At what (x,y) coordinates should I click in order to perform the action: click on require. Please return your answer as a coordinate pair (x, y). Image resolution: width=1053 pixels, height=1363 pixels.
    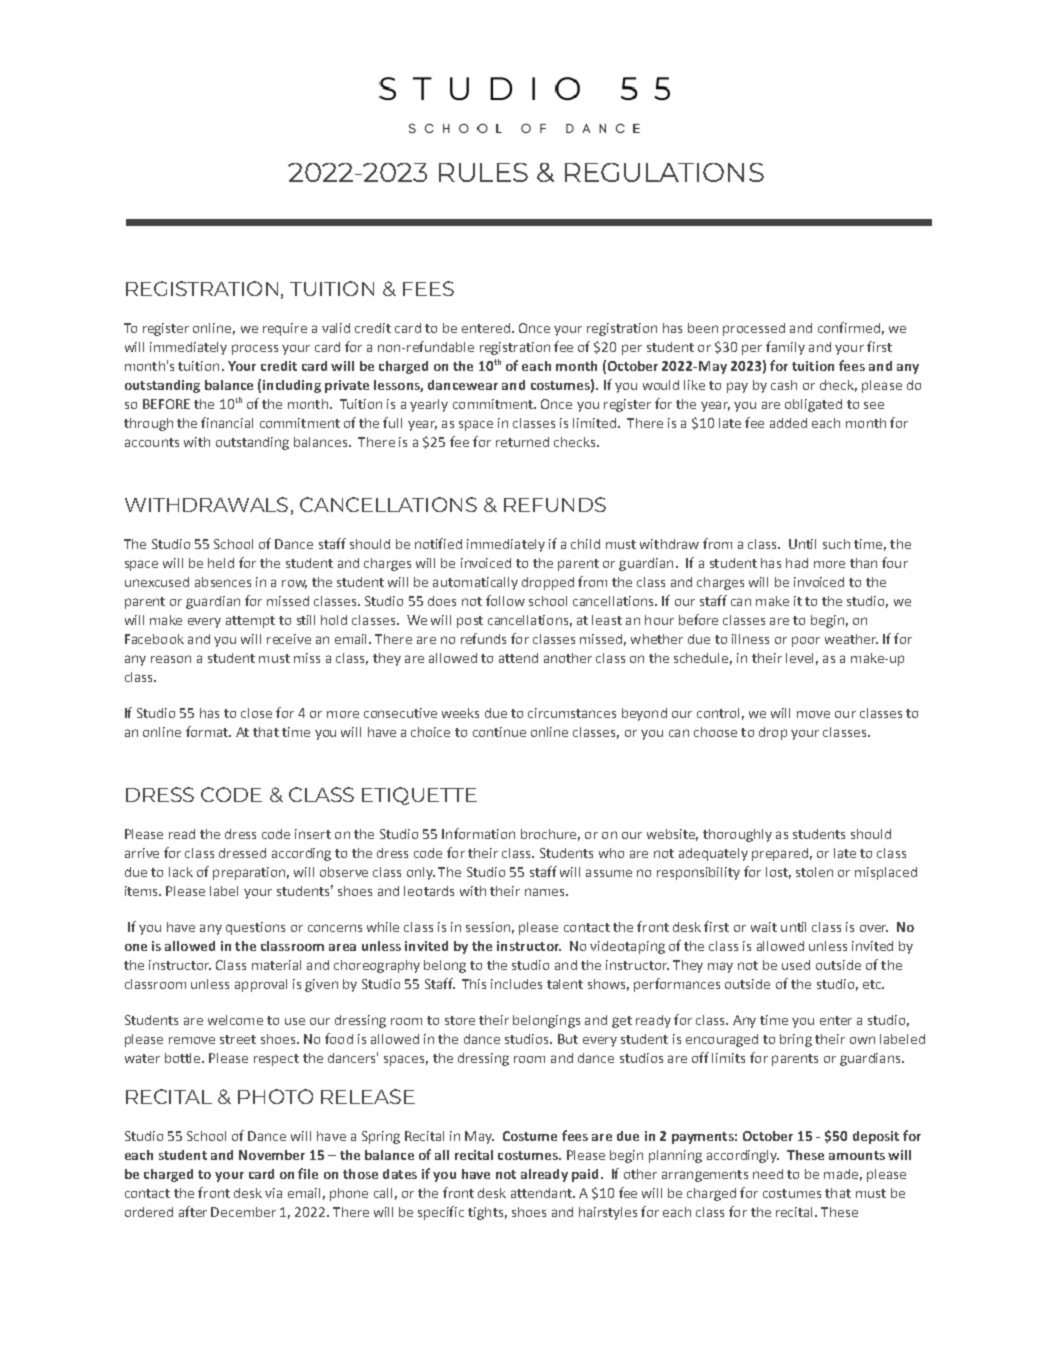
    Looking at the image, I should click on (285, 329).
